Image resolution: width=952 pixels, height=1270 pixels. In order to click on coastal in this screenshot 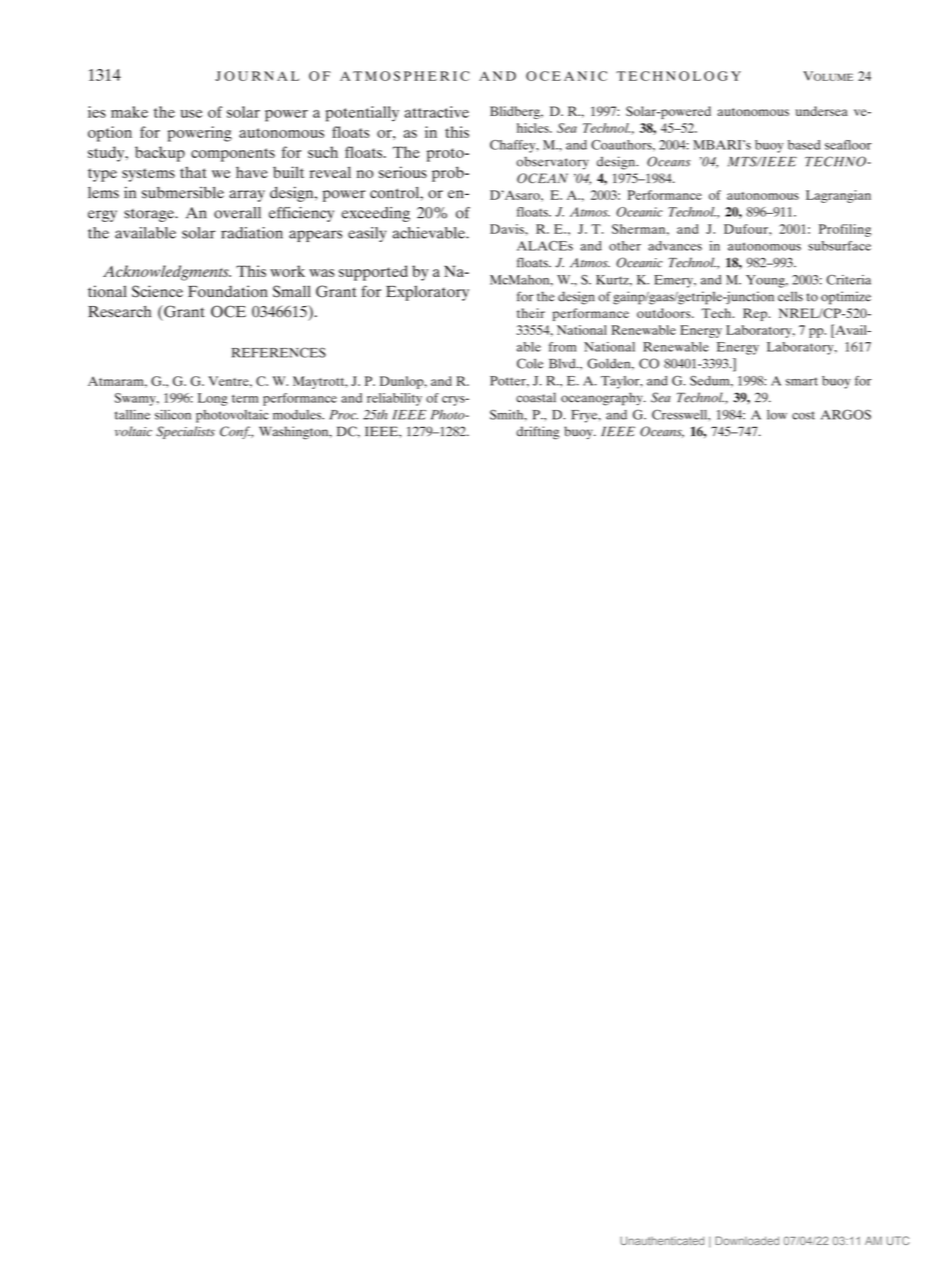, I will do `click(536, 397)`.
